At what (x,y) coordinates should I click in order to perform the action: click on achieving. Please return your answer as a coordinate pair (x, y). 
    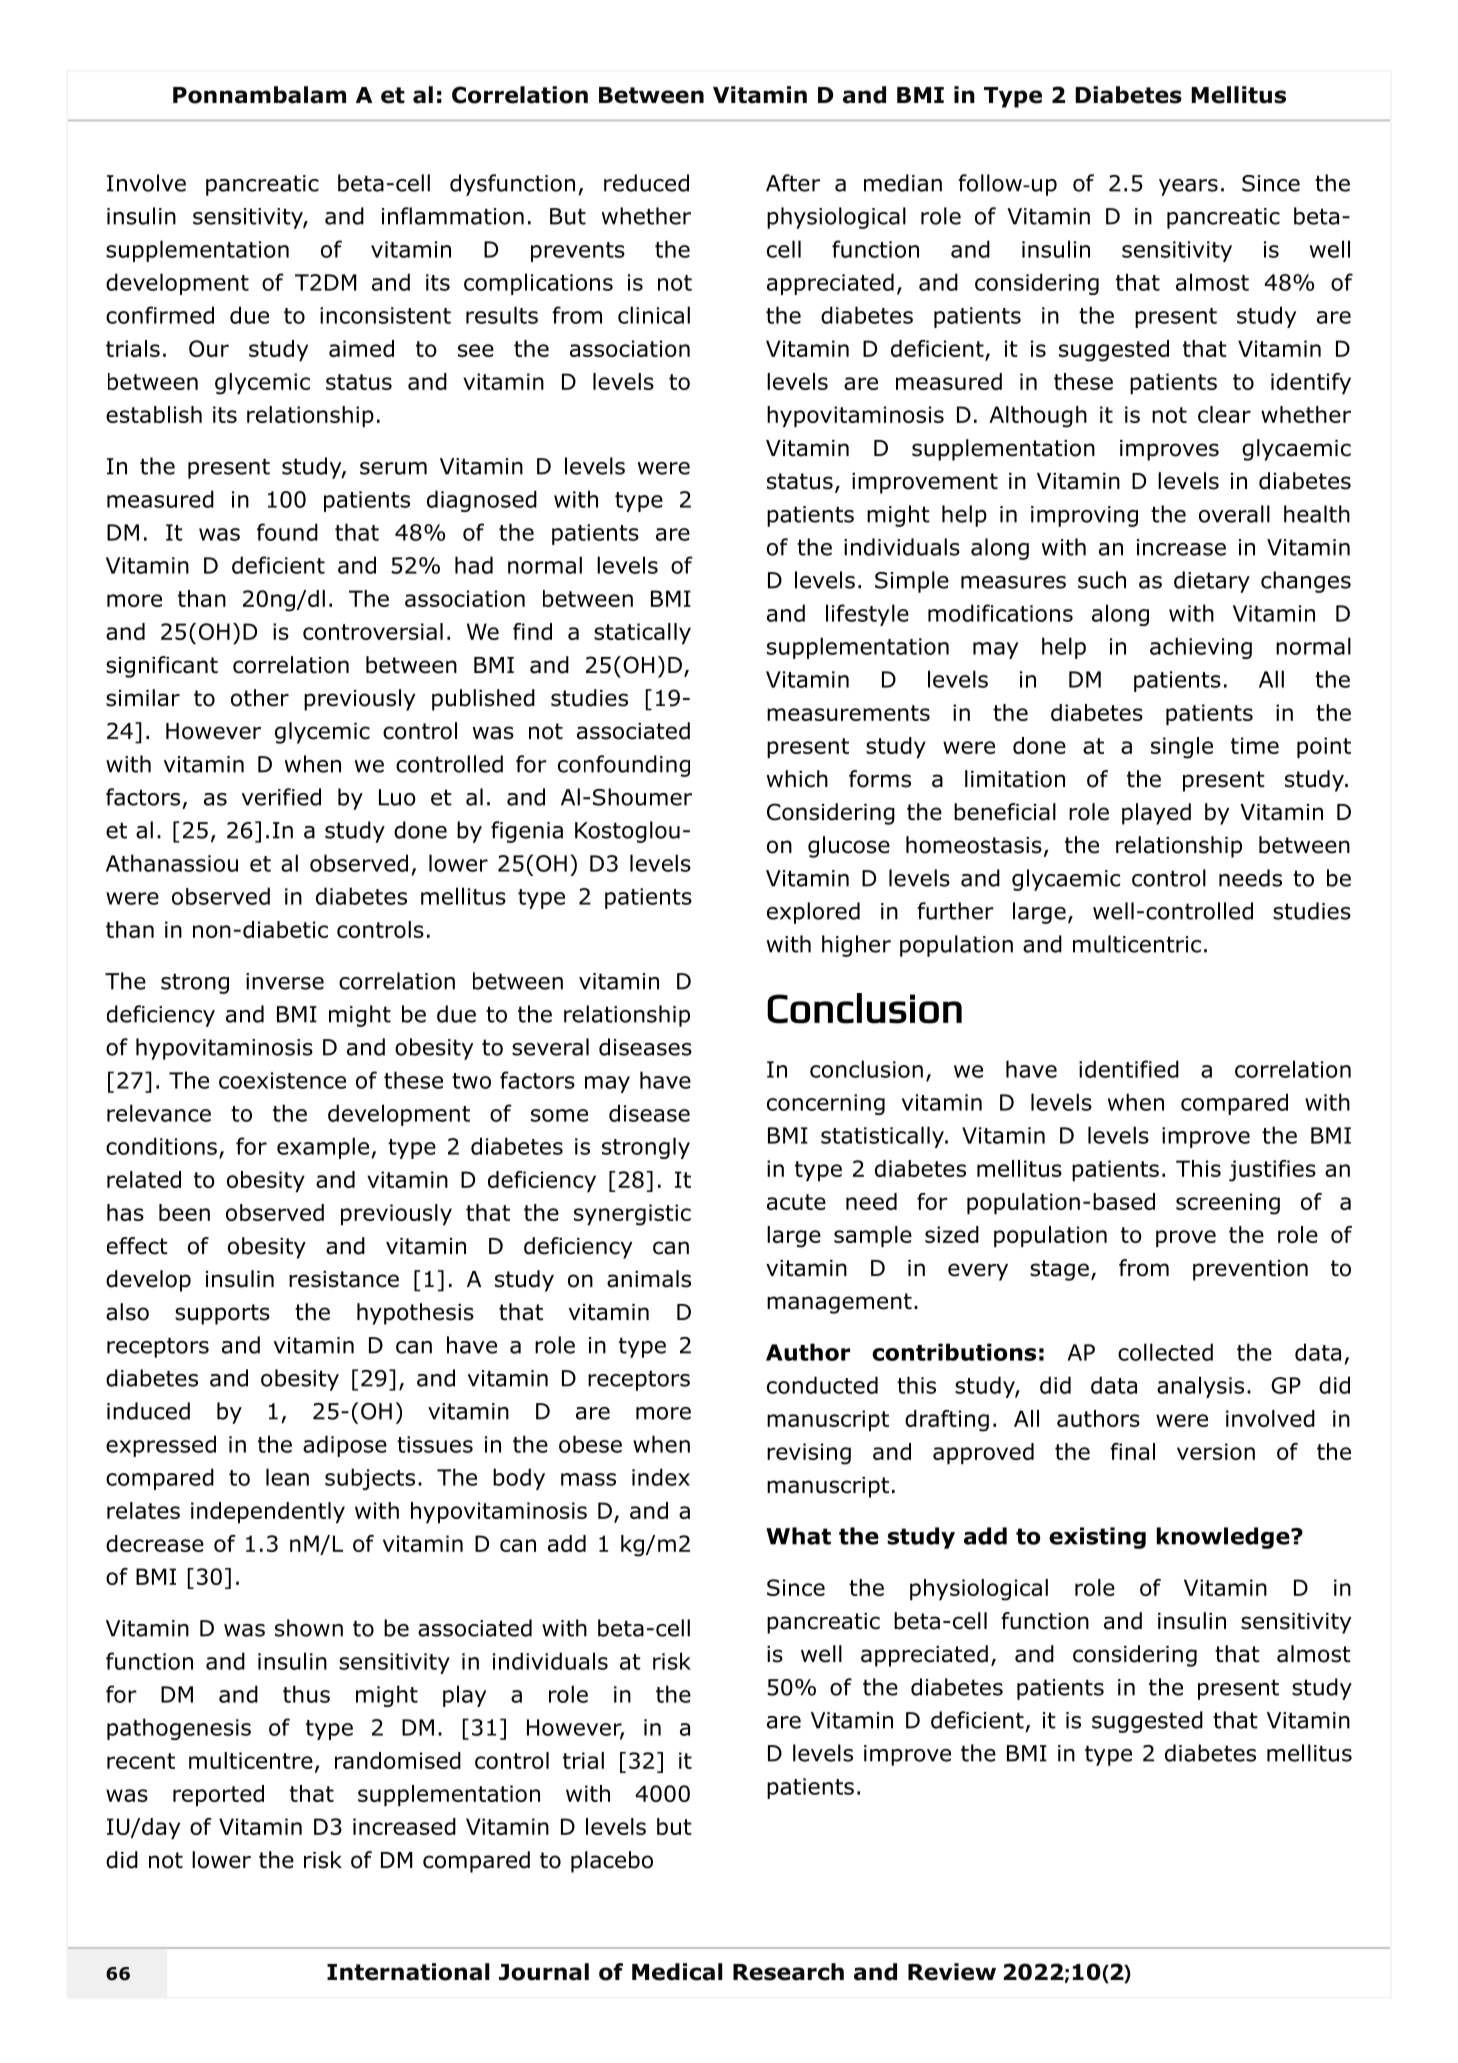
    Looking at the image, I should click on (1201, 648).
